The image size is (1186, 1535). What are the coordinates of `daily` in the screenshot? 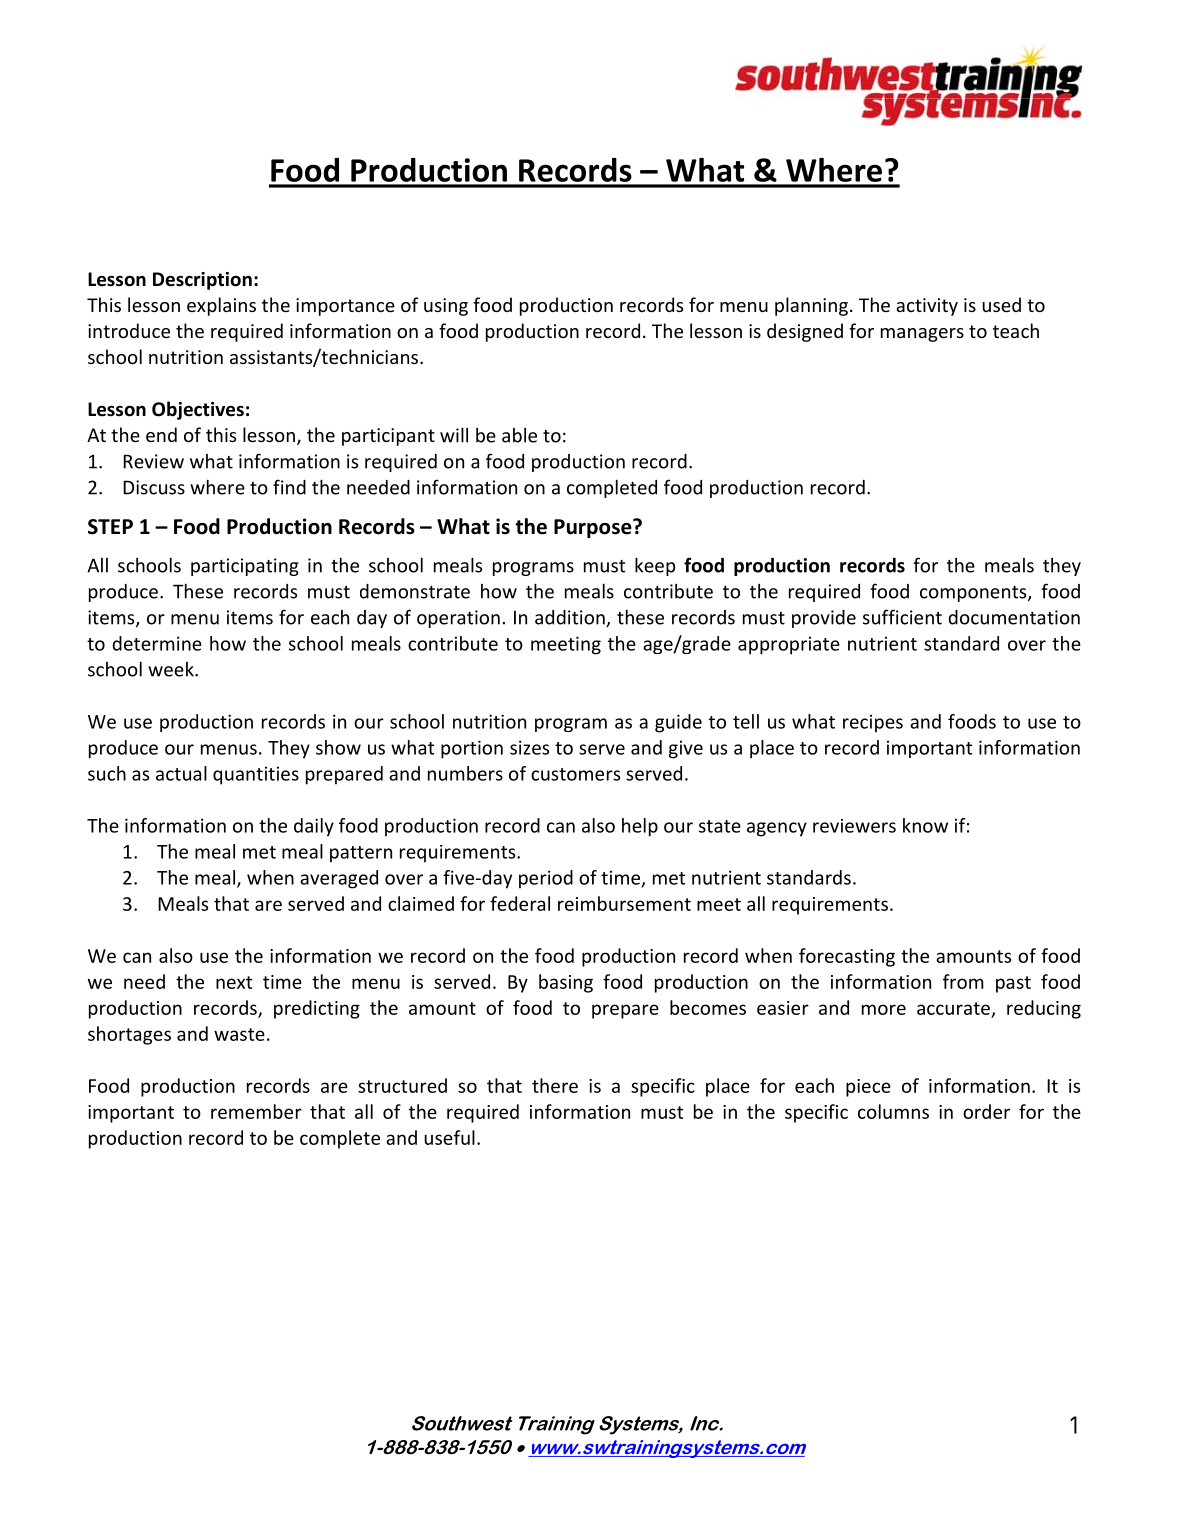 It's located at (314, 827).
